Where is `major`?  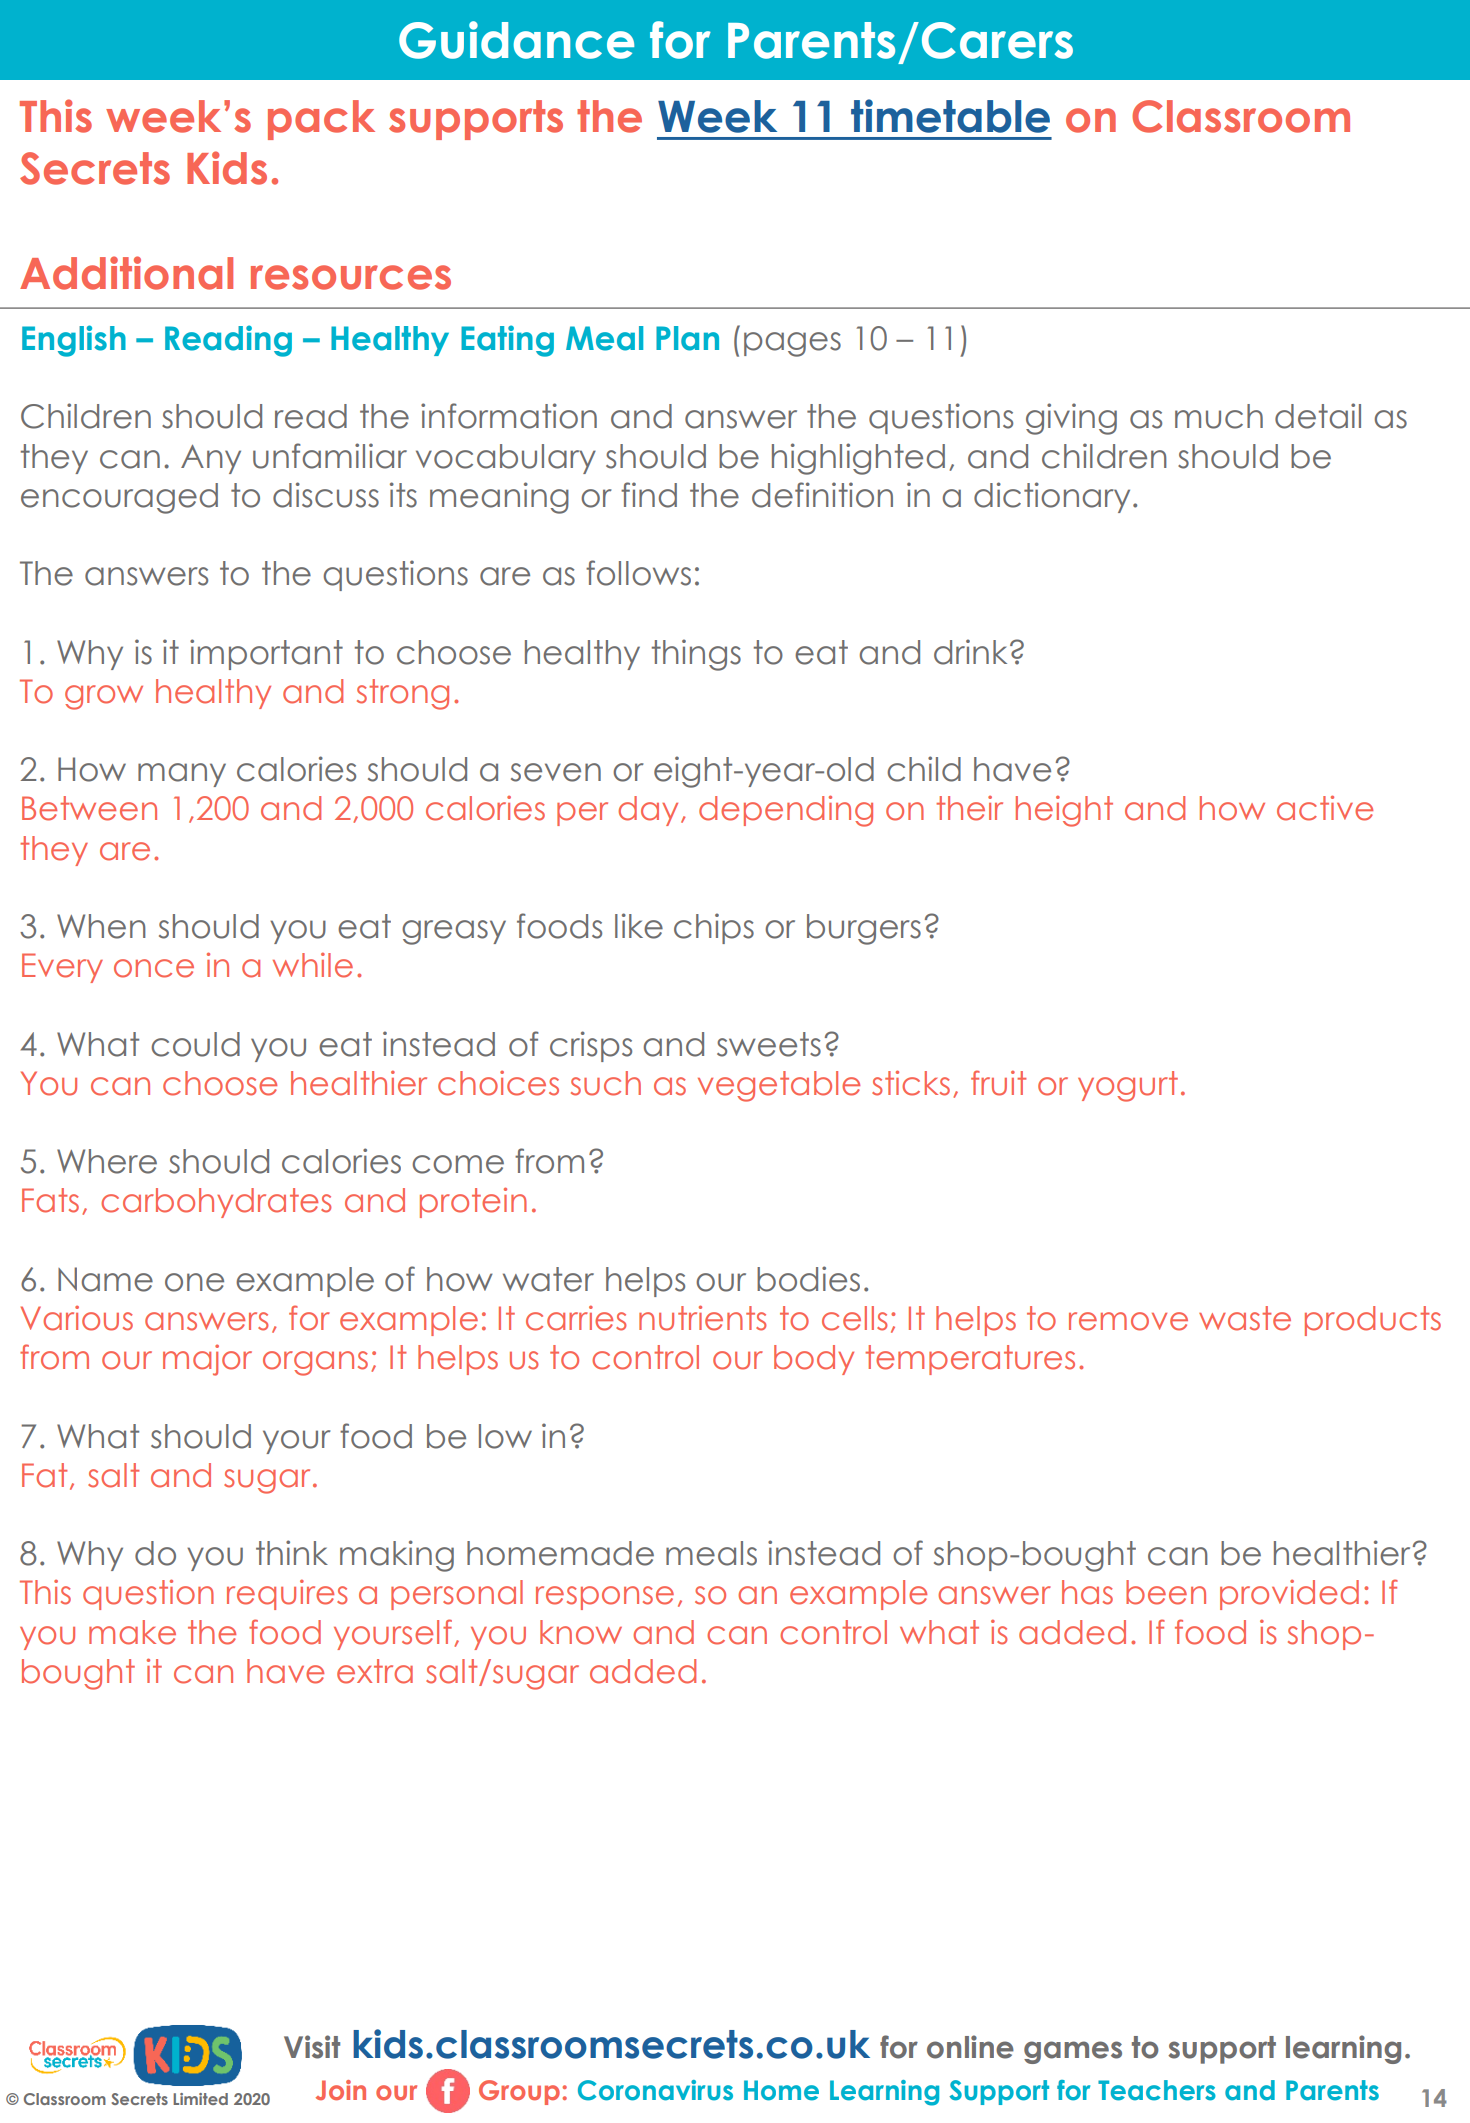
major is located at coordinates (207, 1360).
